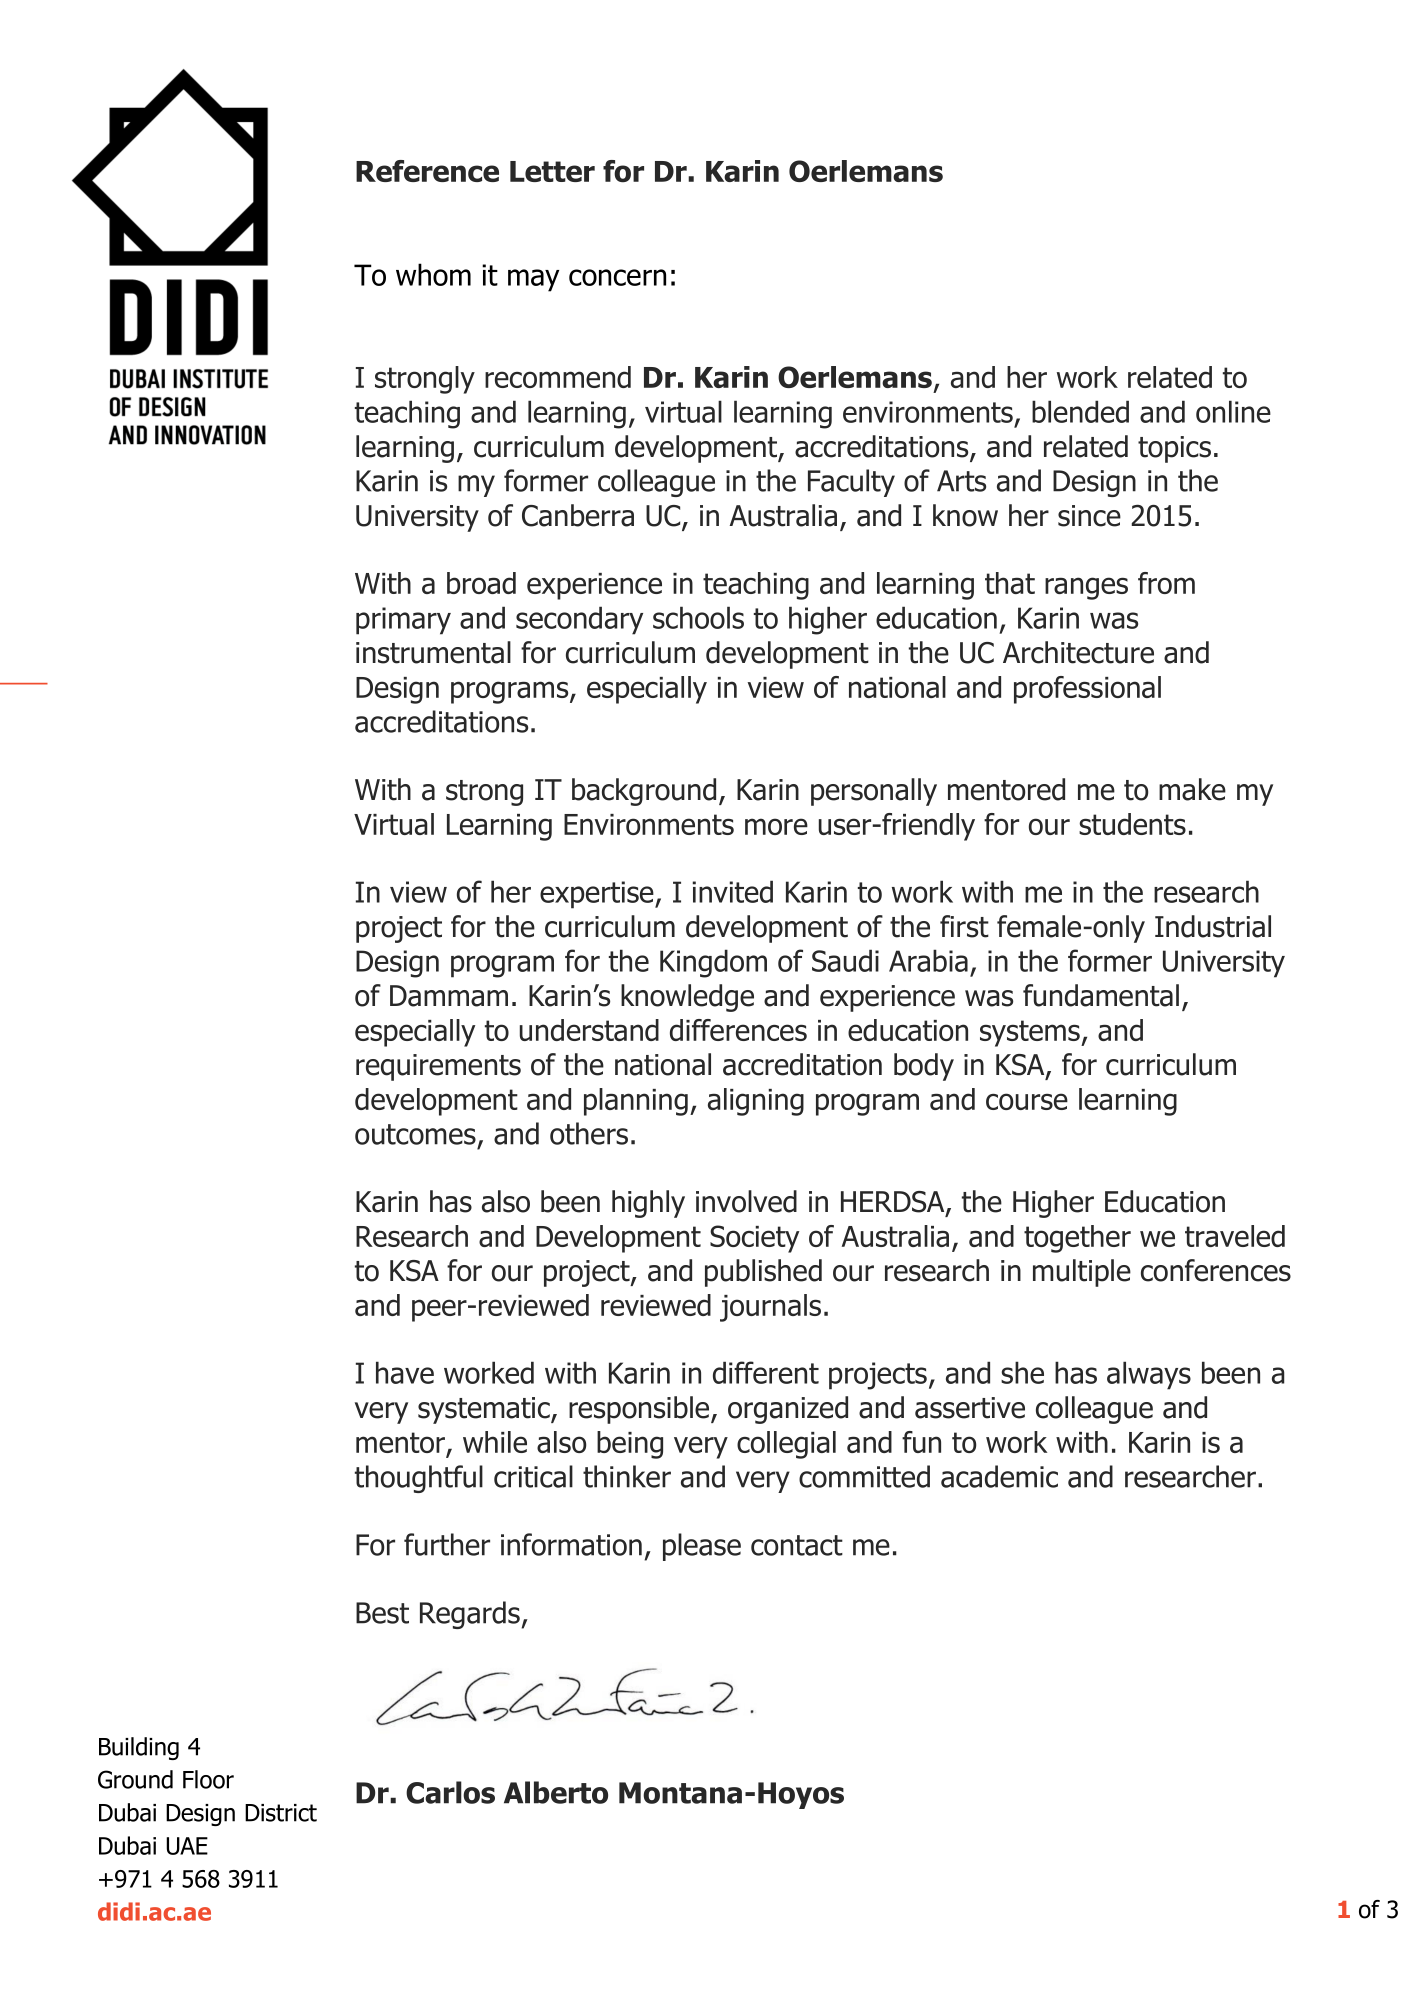 This screenshot has height=2007, width=1419. I want to click on published, so click(763, 1273).
